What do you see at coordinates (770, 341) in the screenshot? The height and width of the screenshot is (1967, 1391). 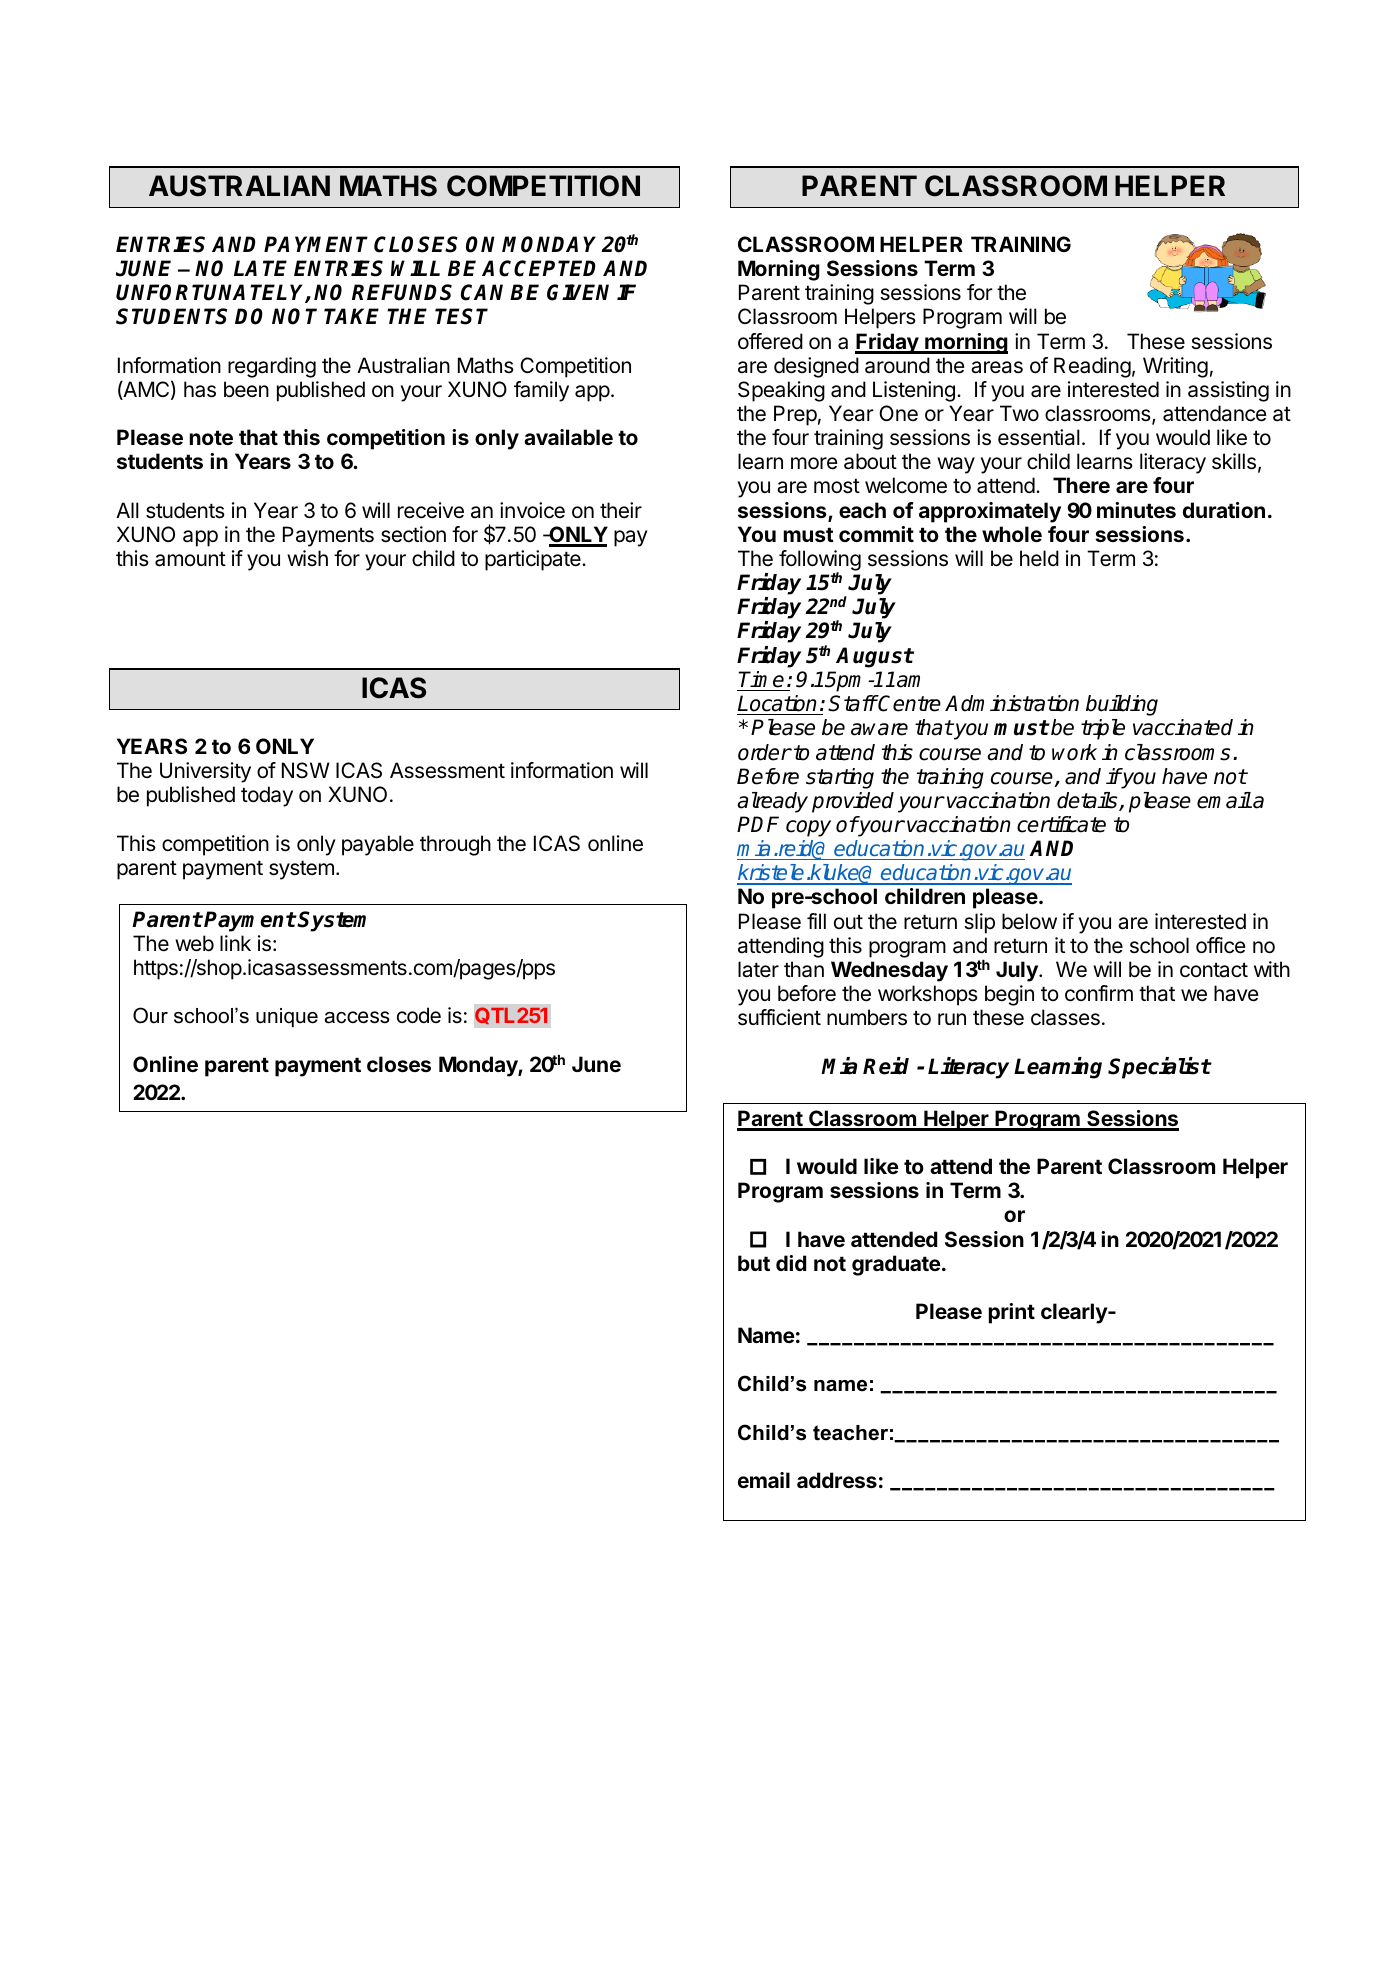 I see `offered` at bounding box center [770, 341].
